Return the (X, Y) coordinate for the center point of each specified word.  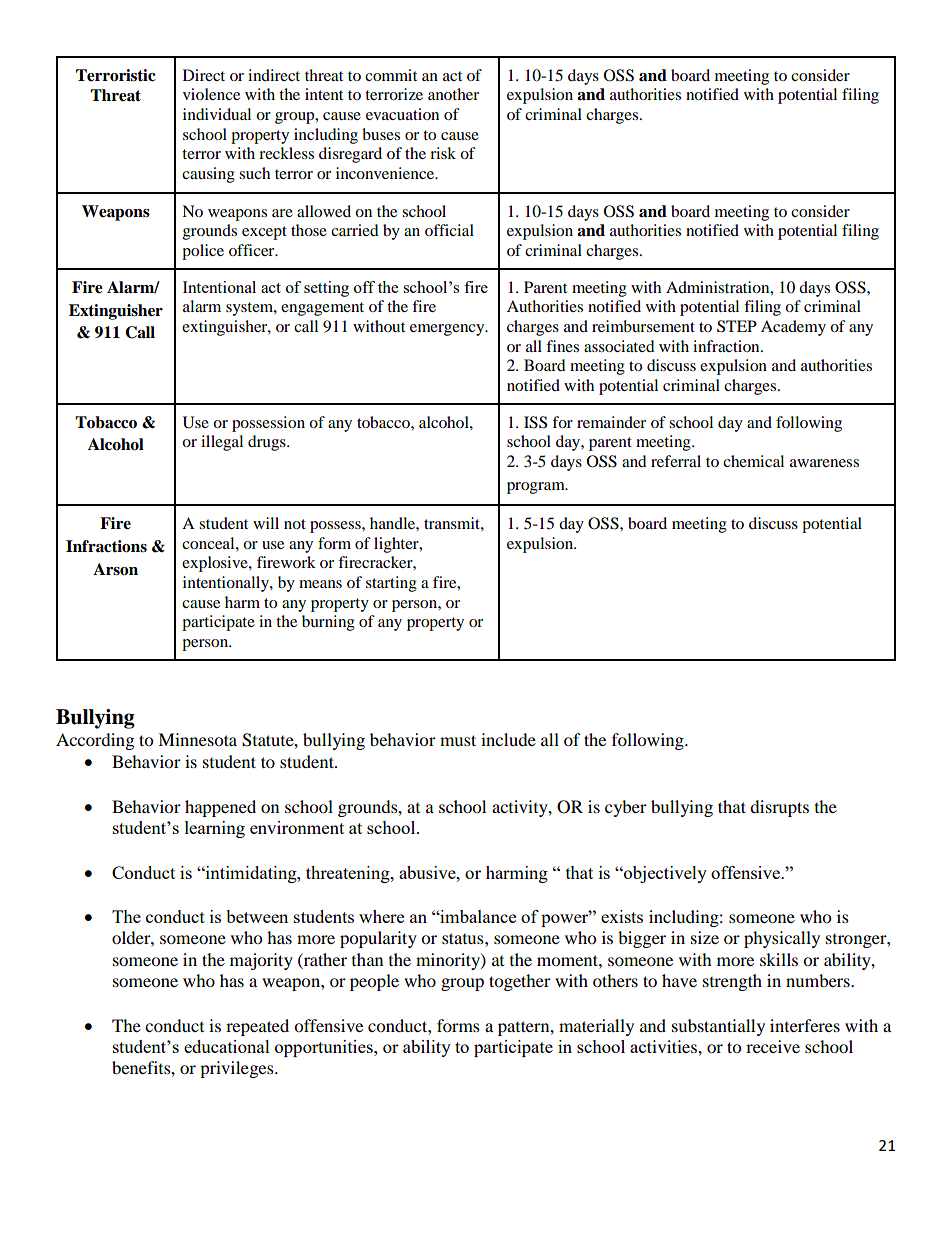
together (520, 982)
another (453, 94)
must (458, 740)
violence (211, 94)
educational (227, 1046)
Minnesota (197, 739)
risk (443, 153)
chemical (753, 461)
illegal (222, 443)
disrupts (779, 808)
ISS (535, 422)
